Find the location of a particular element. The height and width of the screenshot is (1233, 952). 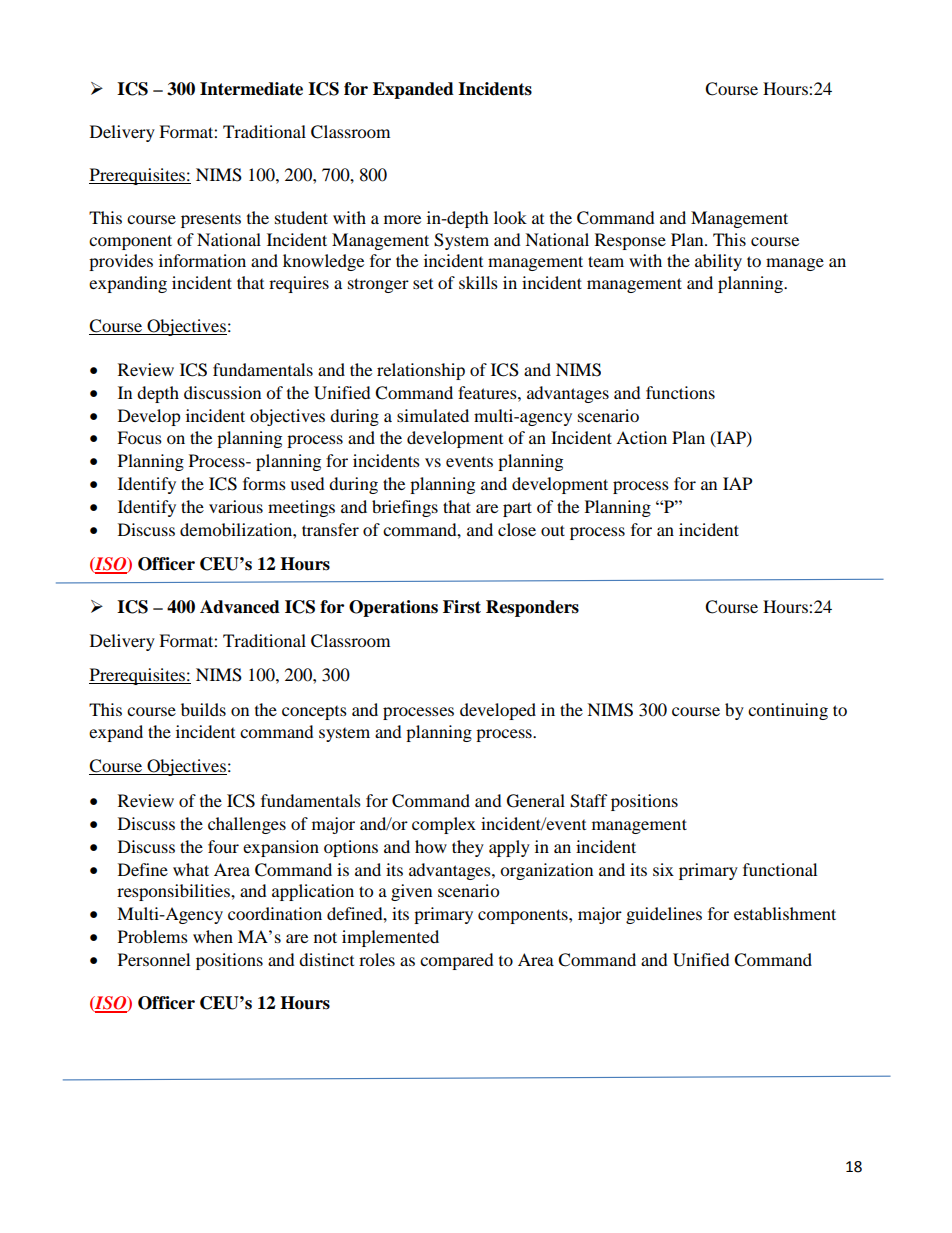

Intermediate is located at coordinates (251, 89).
